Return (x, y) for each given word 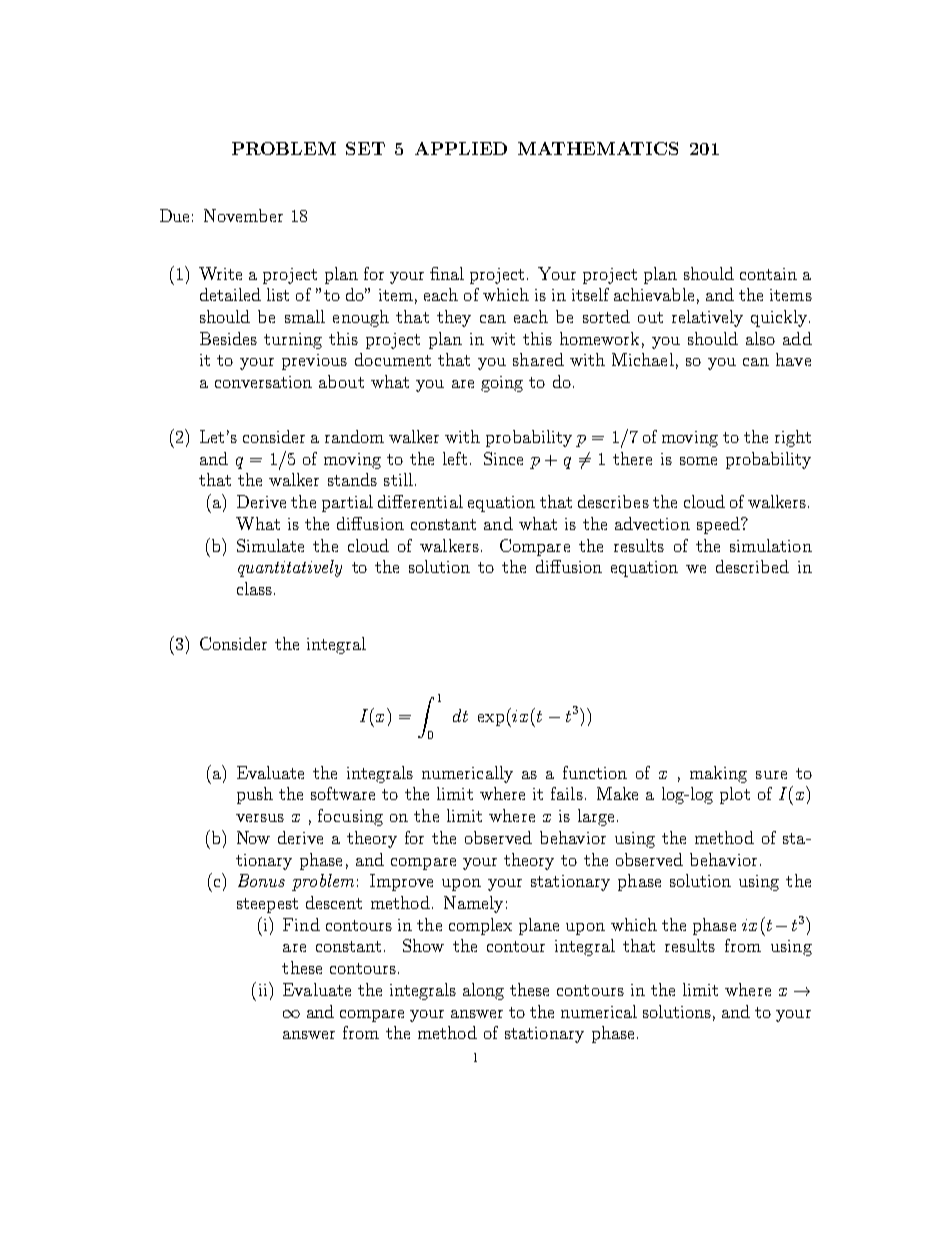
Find (301, 924)
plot (735, 795)
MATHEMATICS (598, 148)
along (483, 991)
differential (420, 501)
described (752, 566)
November (243, 215)
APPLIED (461, 148)
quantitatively (290, 568)
